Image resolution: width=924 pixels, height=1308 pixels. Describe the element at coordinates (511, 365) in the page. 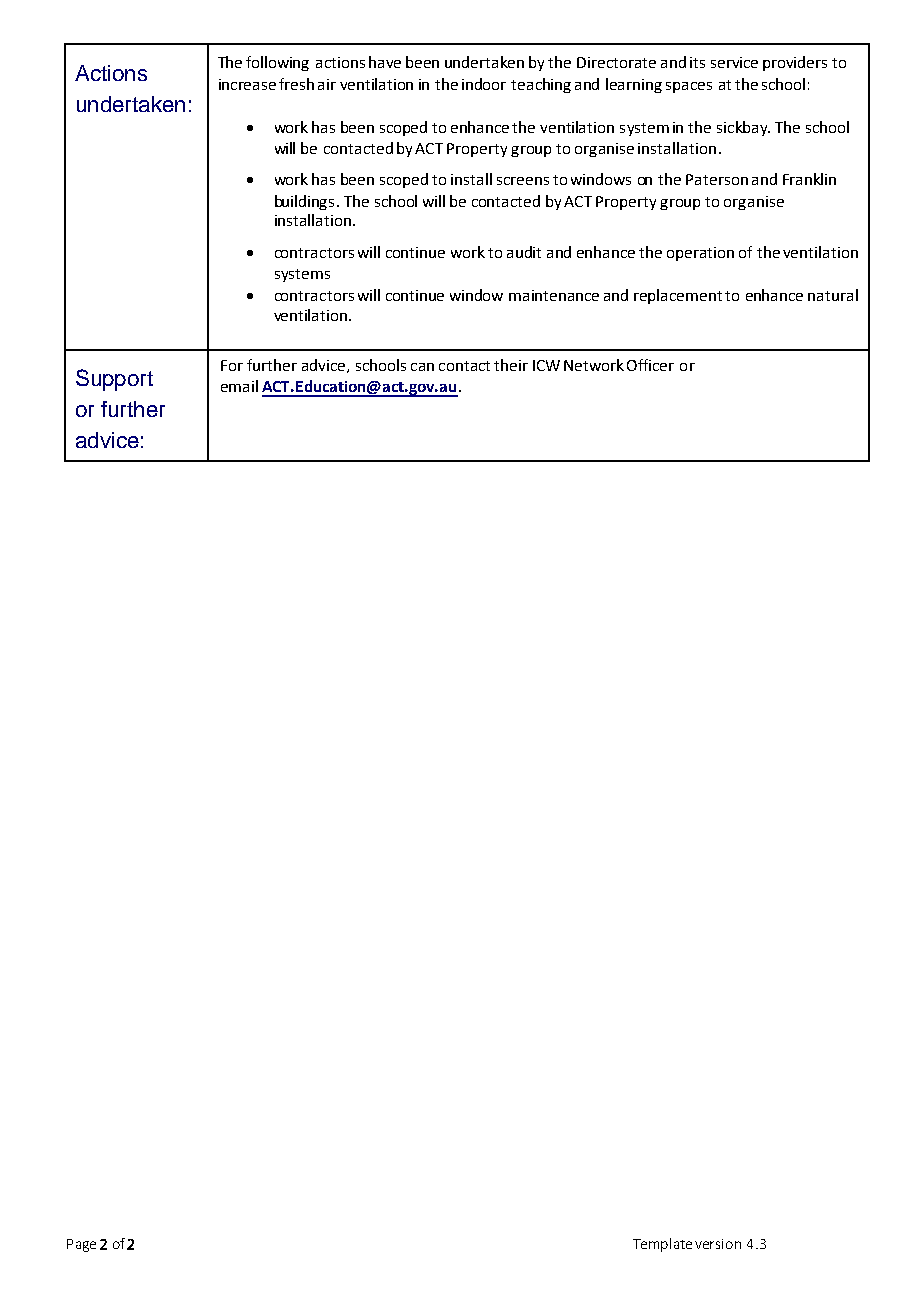

I see `their` at that location.
